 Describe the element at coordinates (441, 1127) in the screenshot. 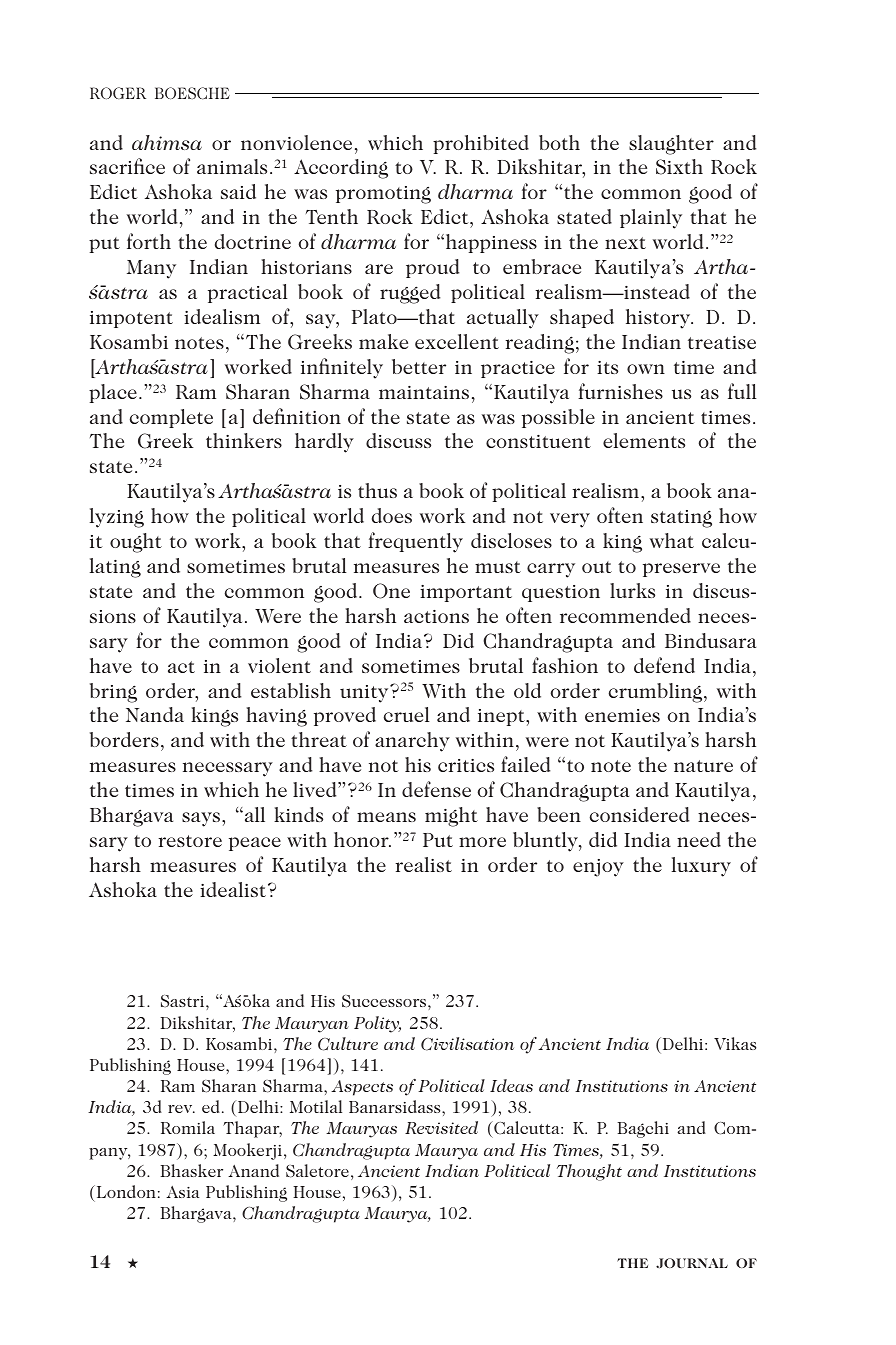

I see `Revisited` at that location.
